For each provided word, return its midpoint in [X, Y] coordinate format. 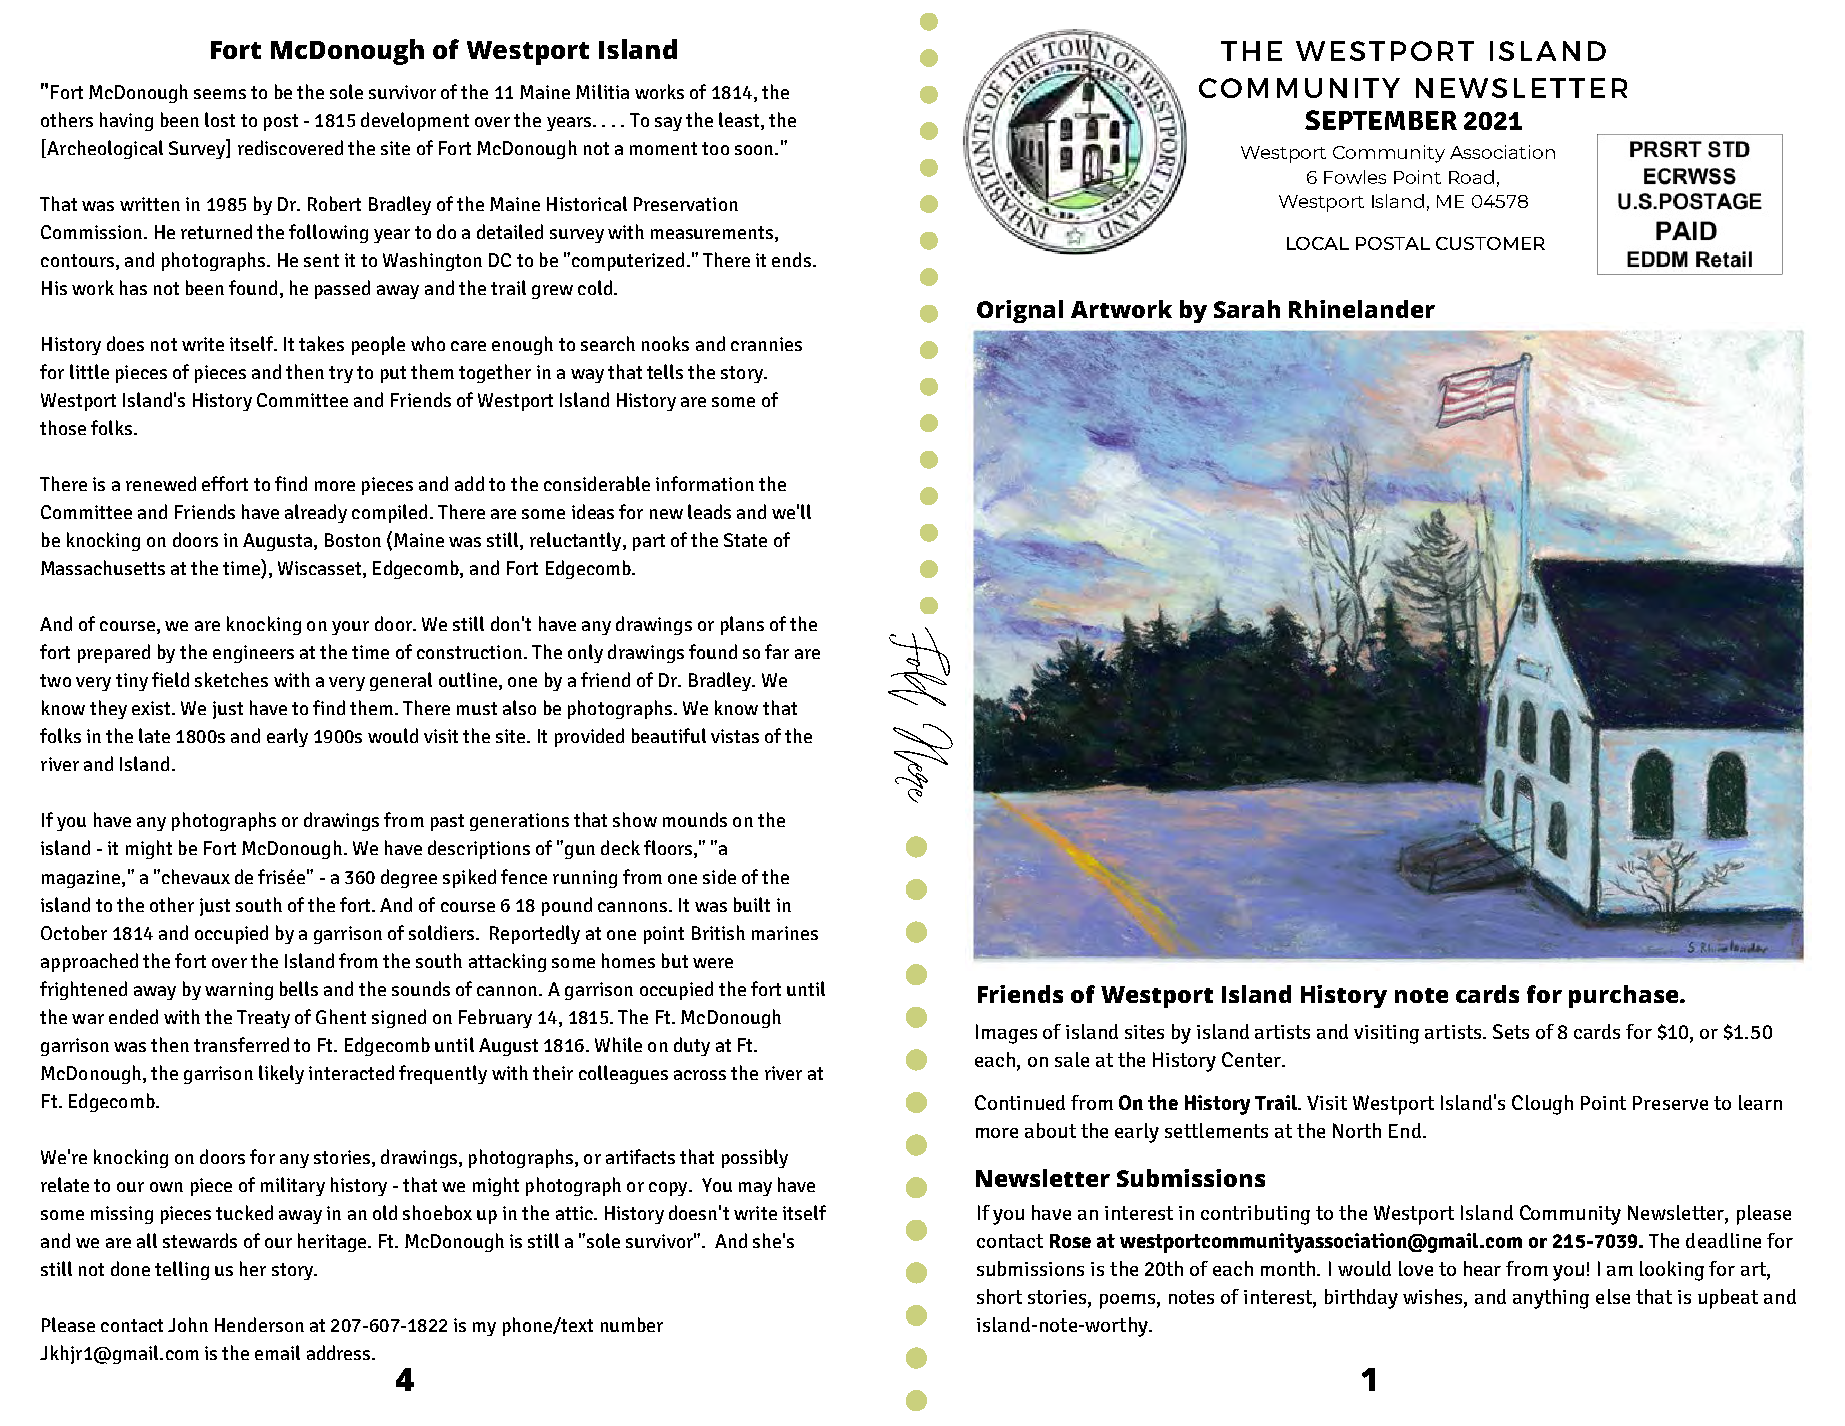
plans [742, 625]
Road [1471, 177]
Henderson [259, 1324]
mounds [695, 819]
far [777, 651]
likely [281, 1074]
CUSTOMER [1490, 243]
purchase [1625, 996]
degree [409, 878]
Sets [1511, 1031]
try [341, 374]
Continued [1020, 1102]
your [350, 628]
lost [220, 119]
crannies [766, 344]
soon [755, 150]
